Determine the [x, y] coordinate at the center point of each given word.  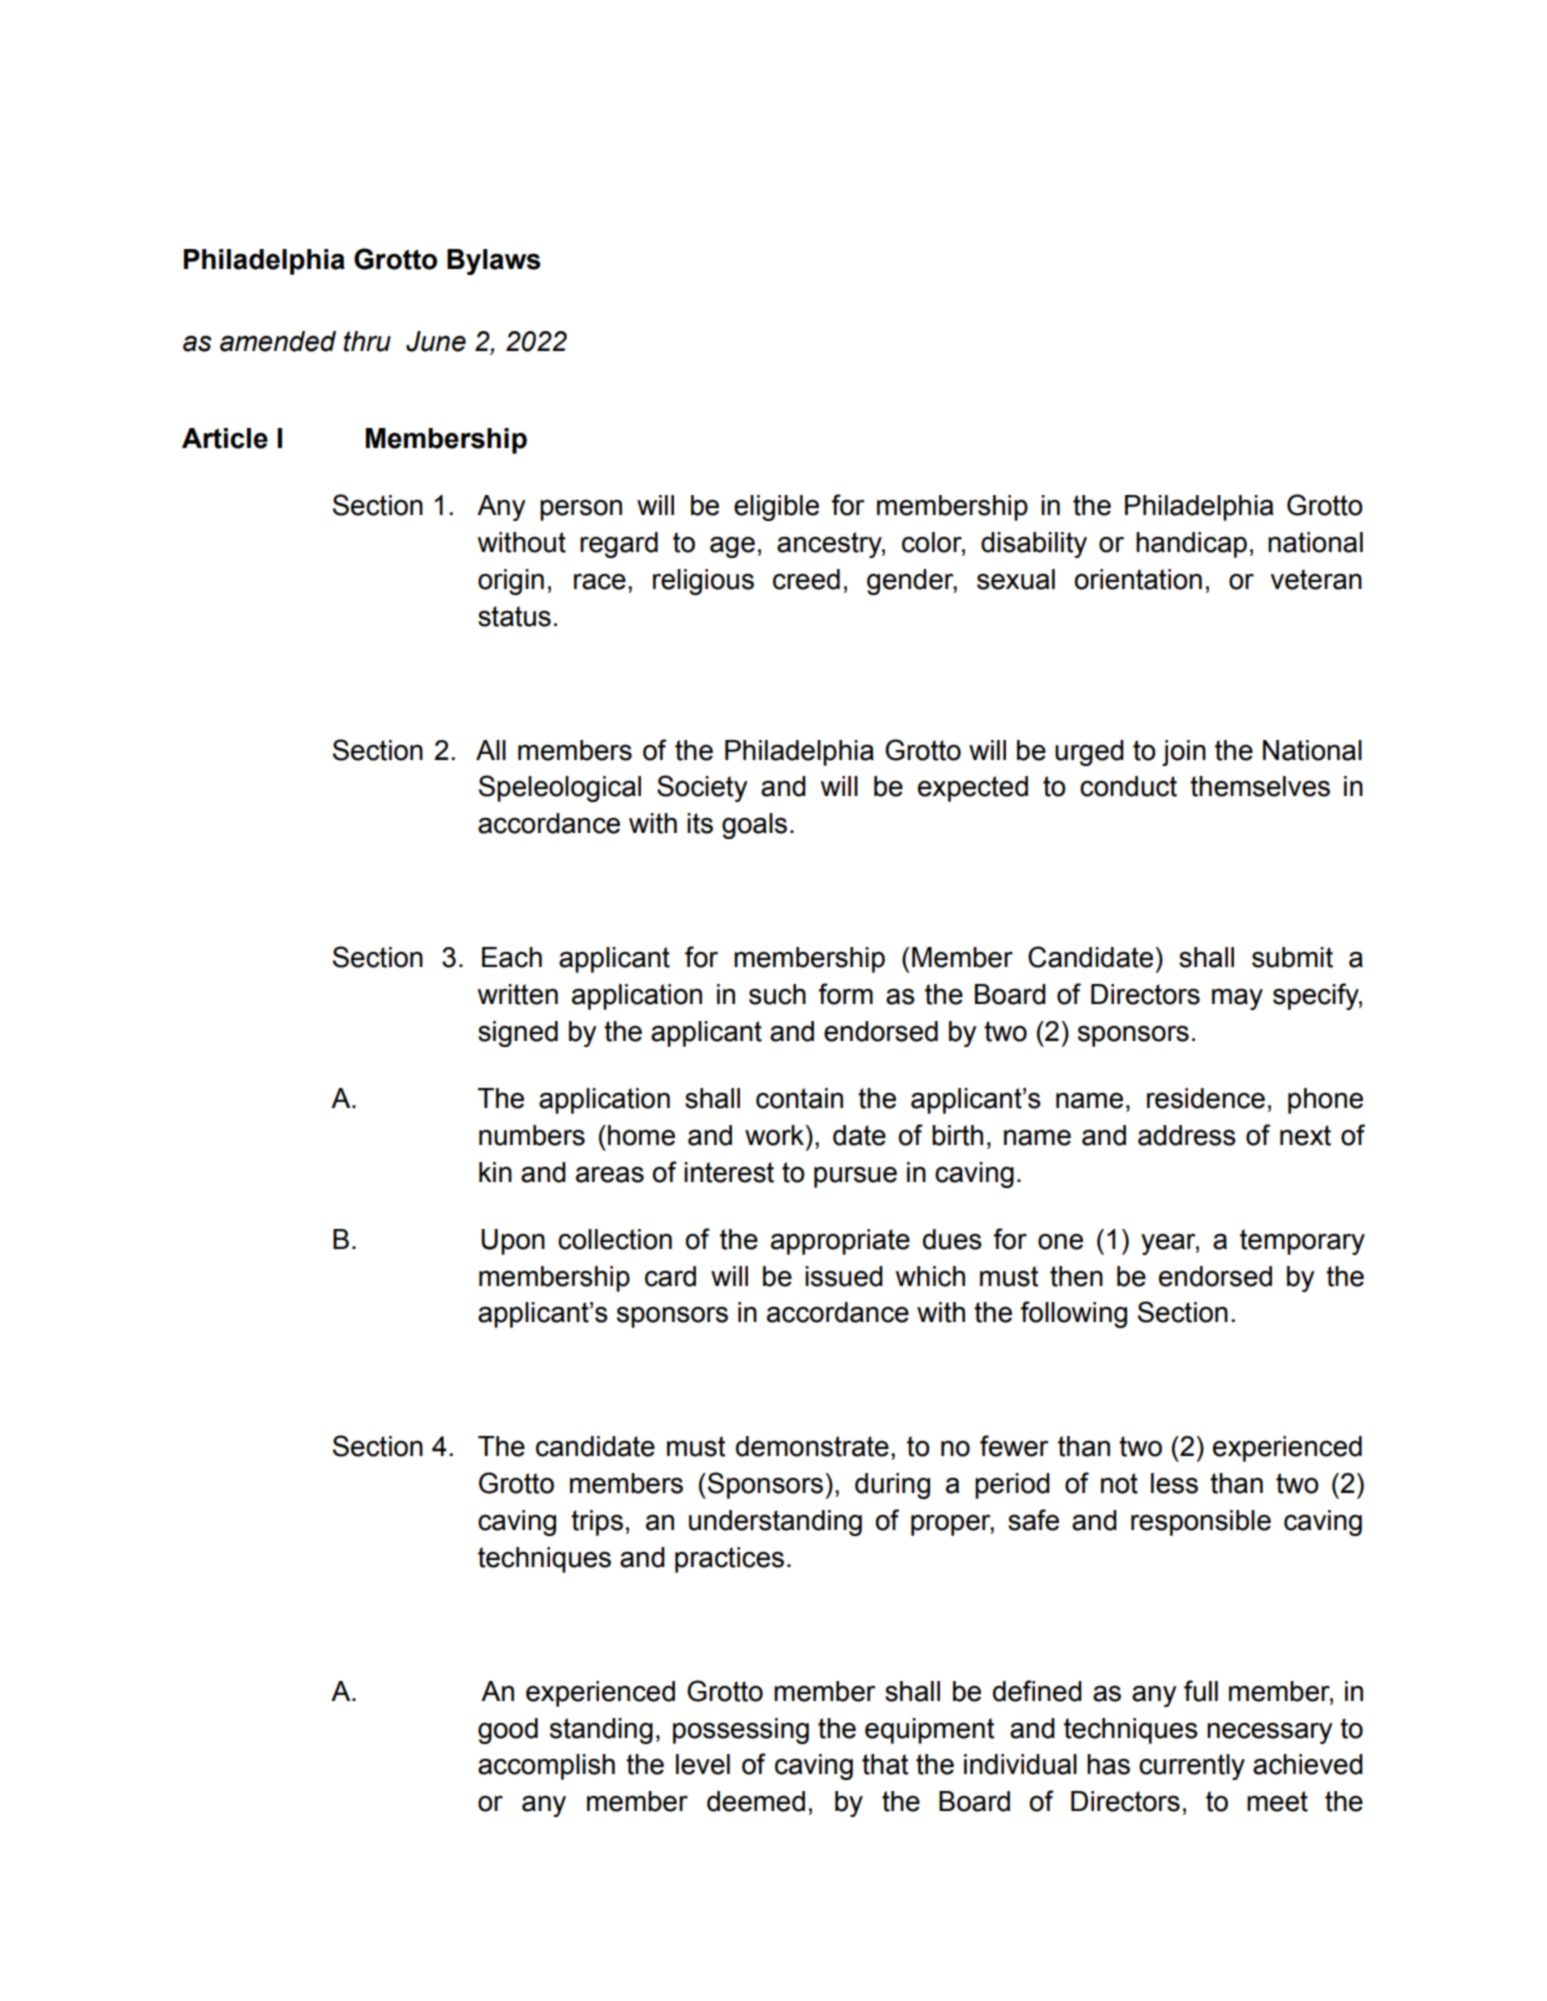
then [1076, 1276]
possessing [741, 1731]
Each [512, 957]
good [508, 1731]
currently [1192, 1767]
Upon [513, 1242]
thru [367, 341]
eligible [776, 508]
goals [754, 826]
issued [844, 1276]
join [1184, 753]
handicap [1191, 545]
